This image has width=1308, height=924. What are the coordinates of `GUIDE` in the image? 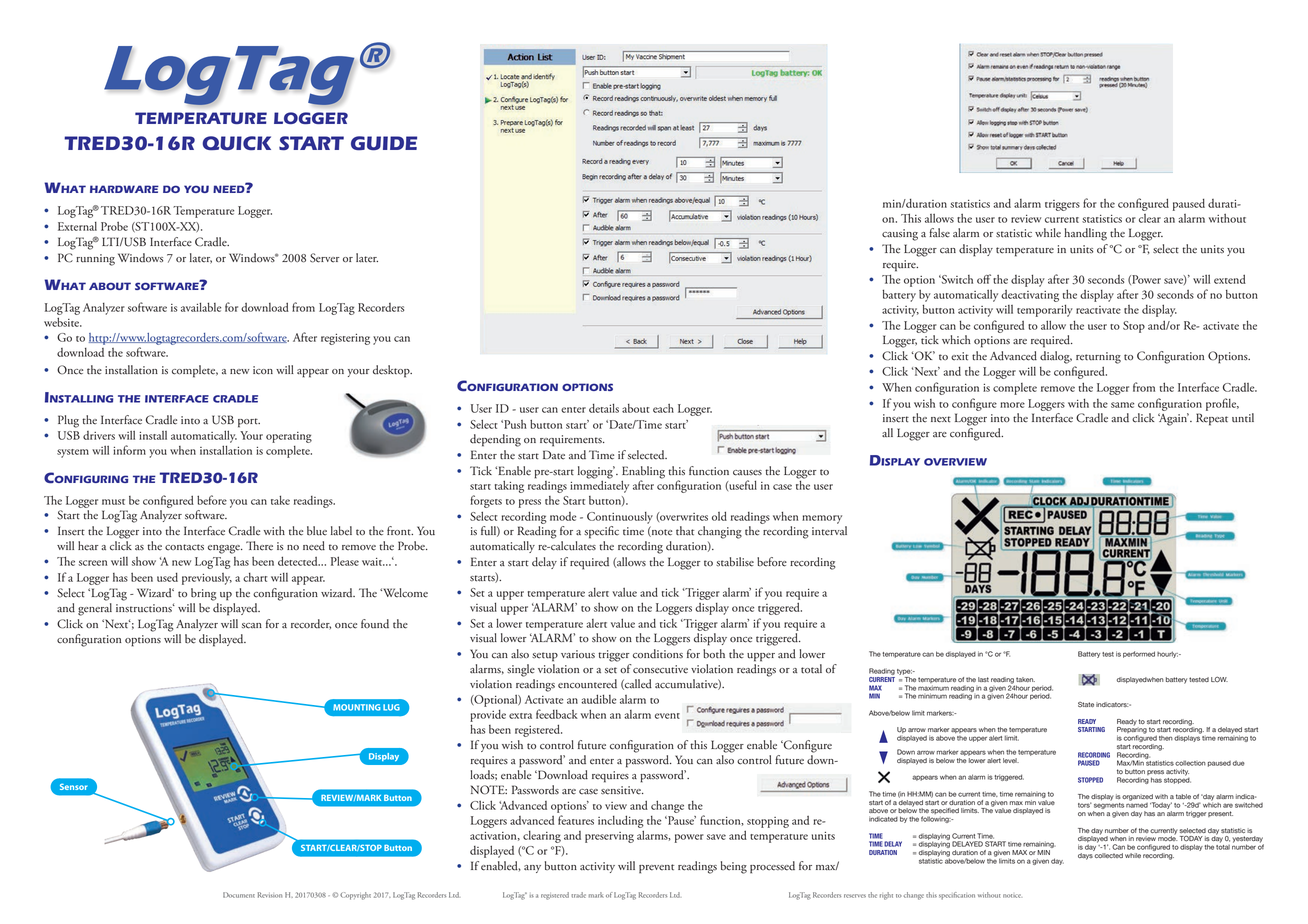 It's located at (384, 143).
